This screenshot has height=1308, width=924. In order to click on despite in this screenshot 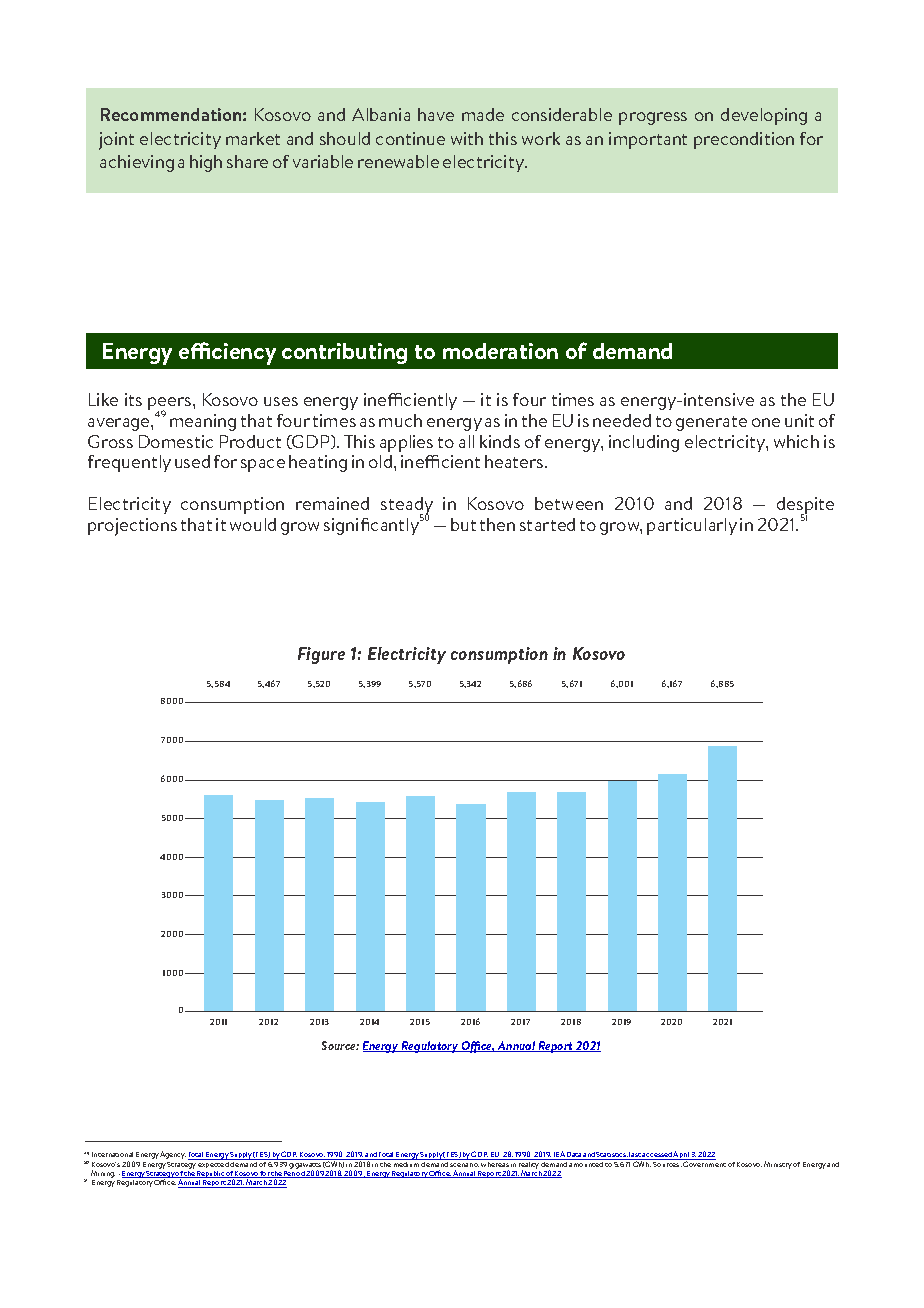, I will do `click(805, 507)`.
